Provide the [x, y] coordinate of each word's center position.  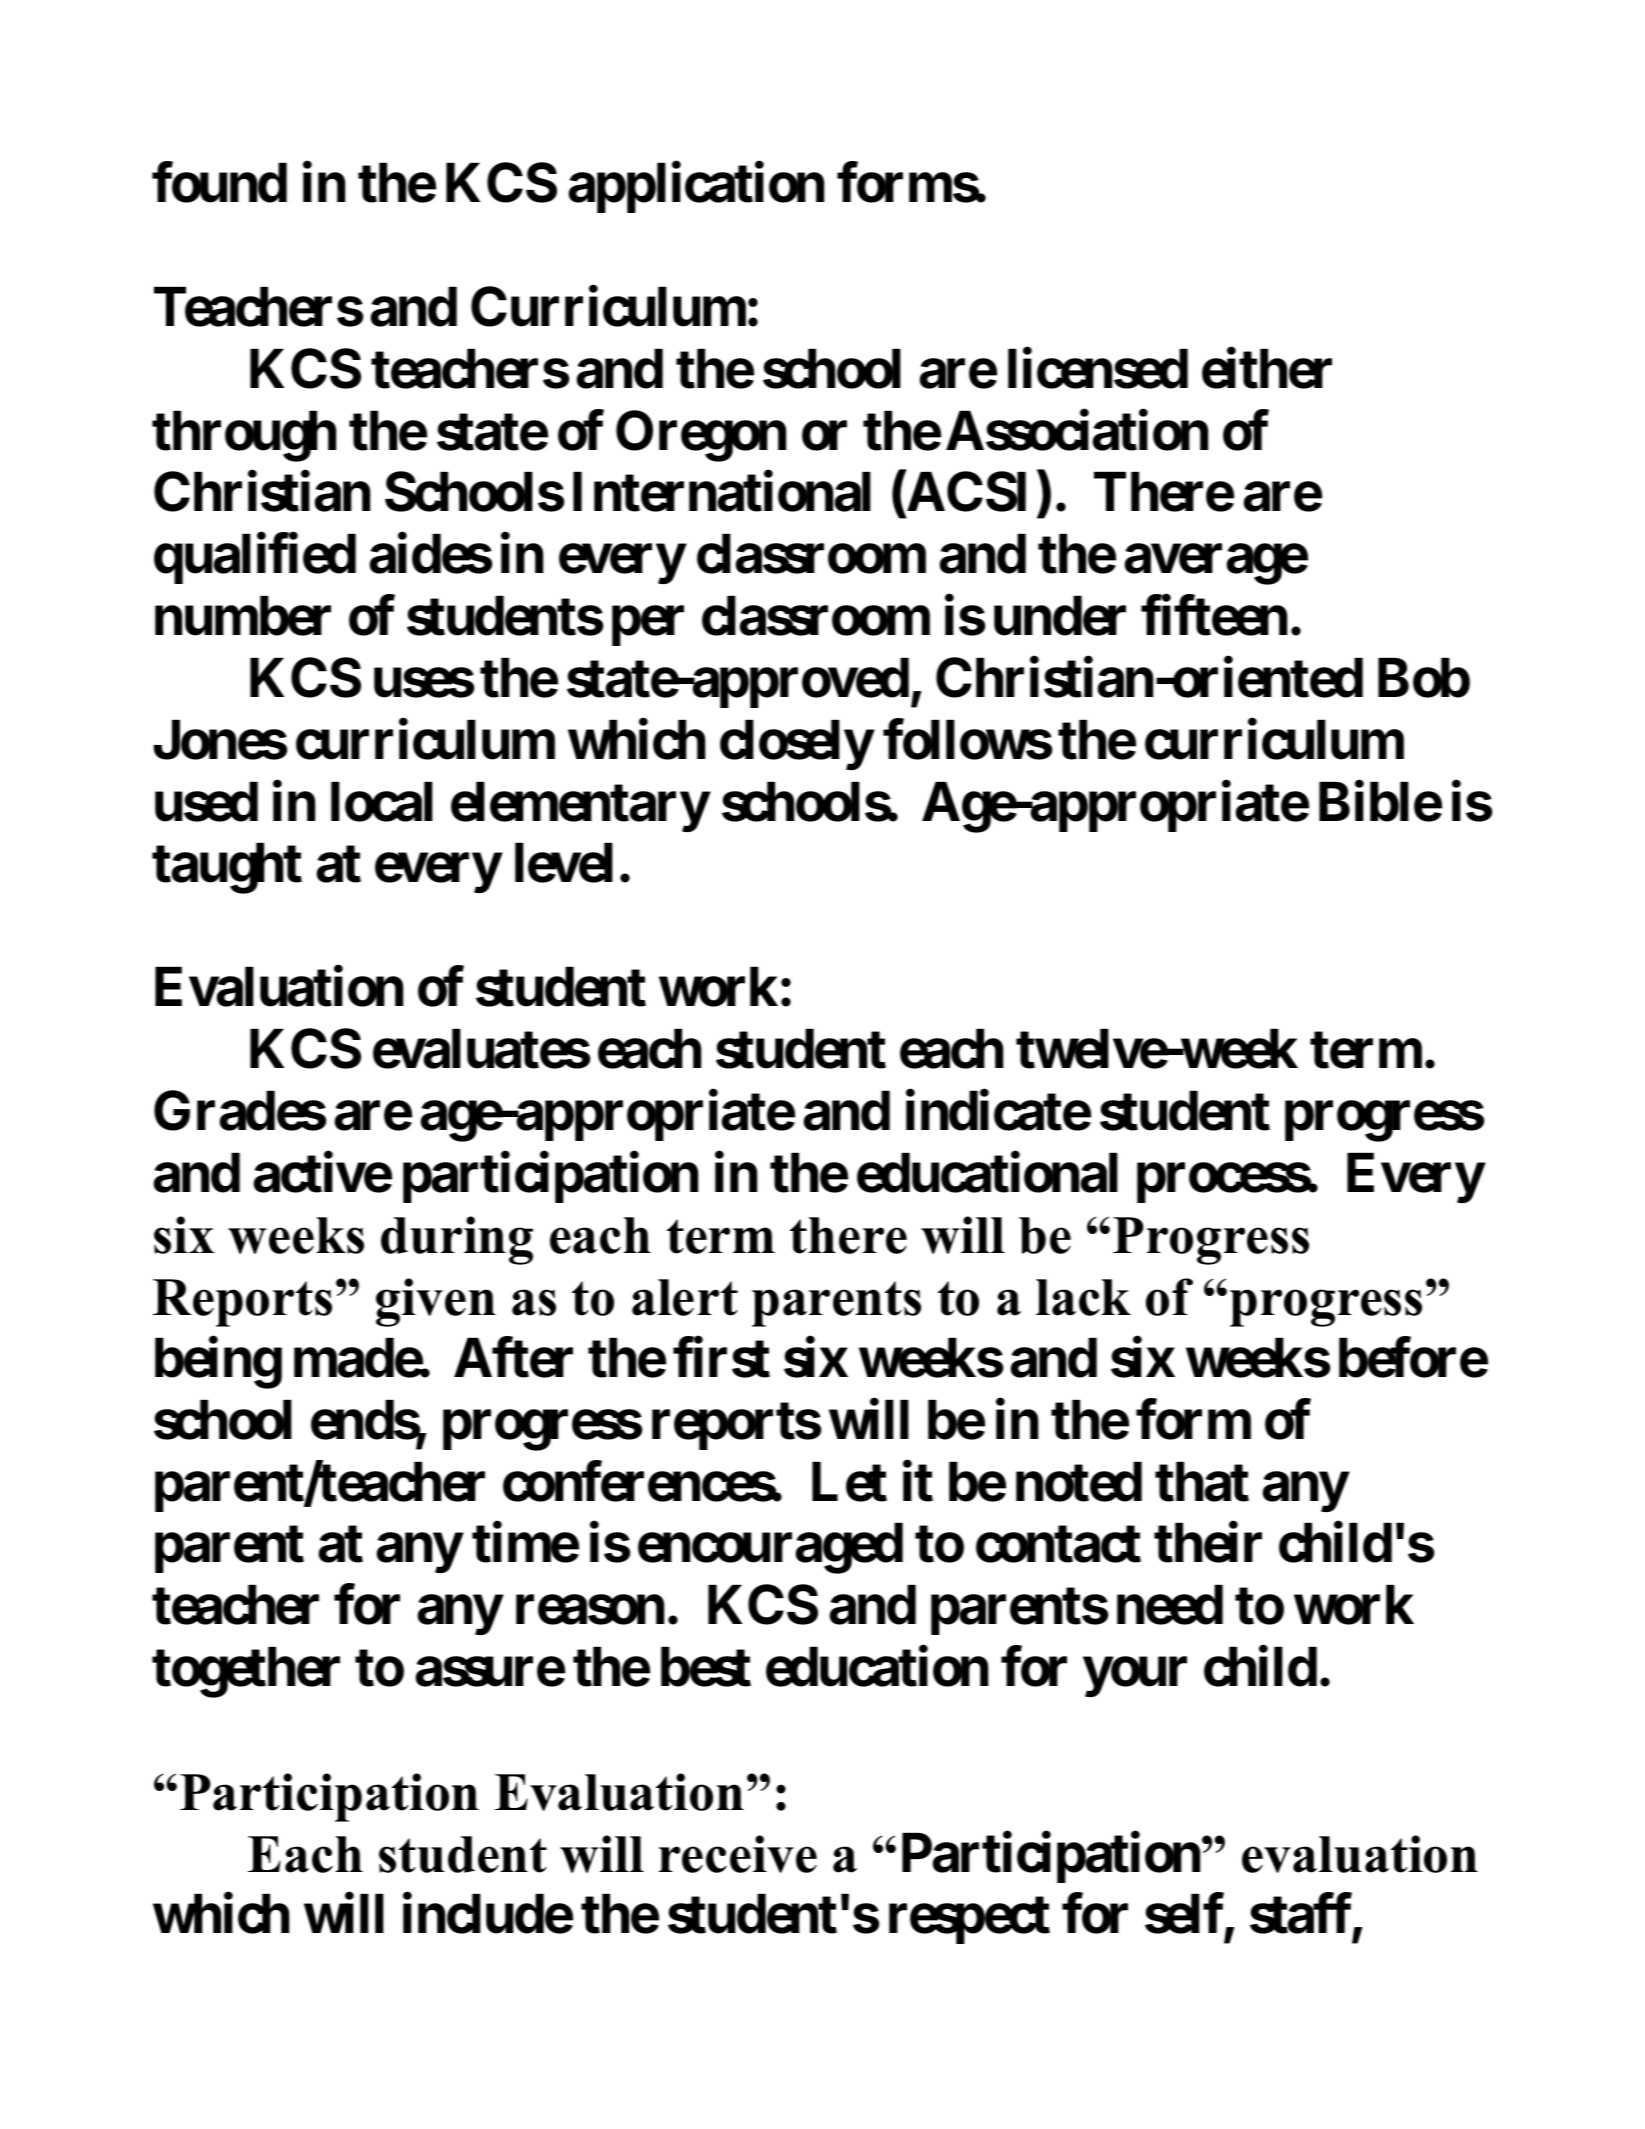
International [722, 492]
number [243, 616]
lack [1083, 1297]
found [219, 183]
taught [227, 869]
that [1202, 1482]
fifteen [1214, 616]
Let [849, 1482]
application [696, 188]
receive [738, 1854]
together [246, 1673]
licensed [1098, 368]
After [513, 1358]
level [564, 863]
